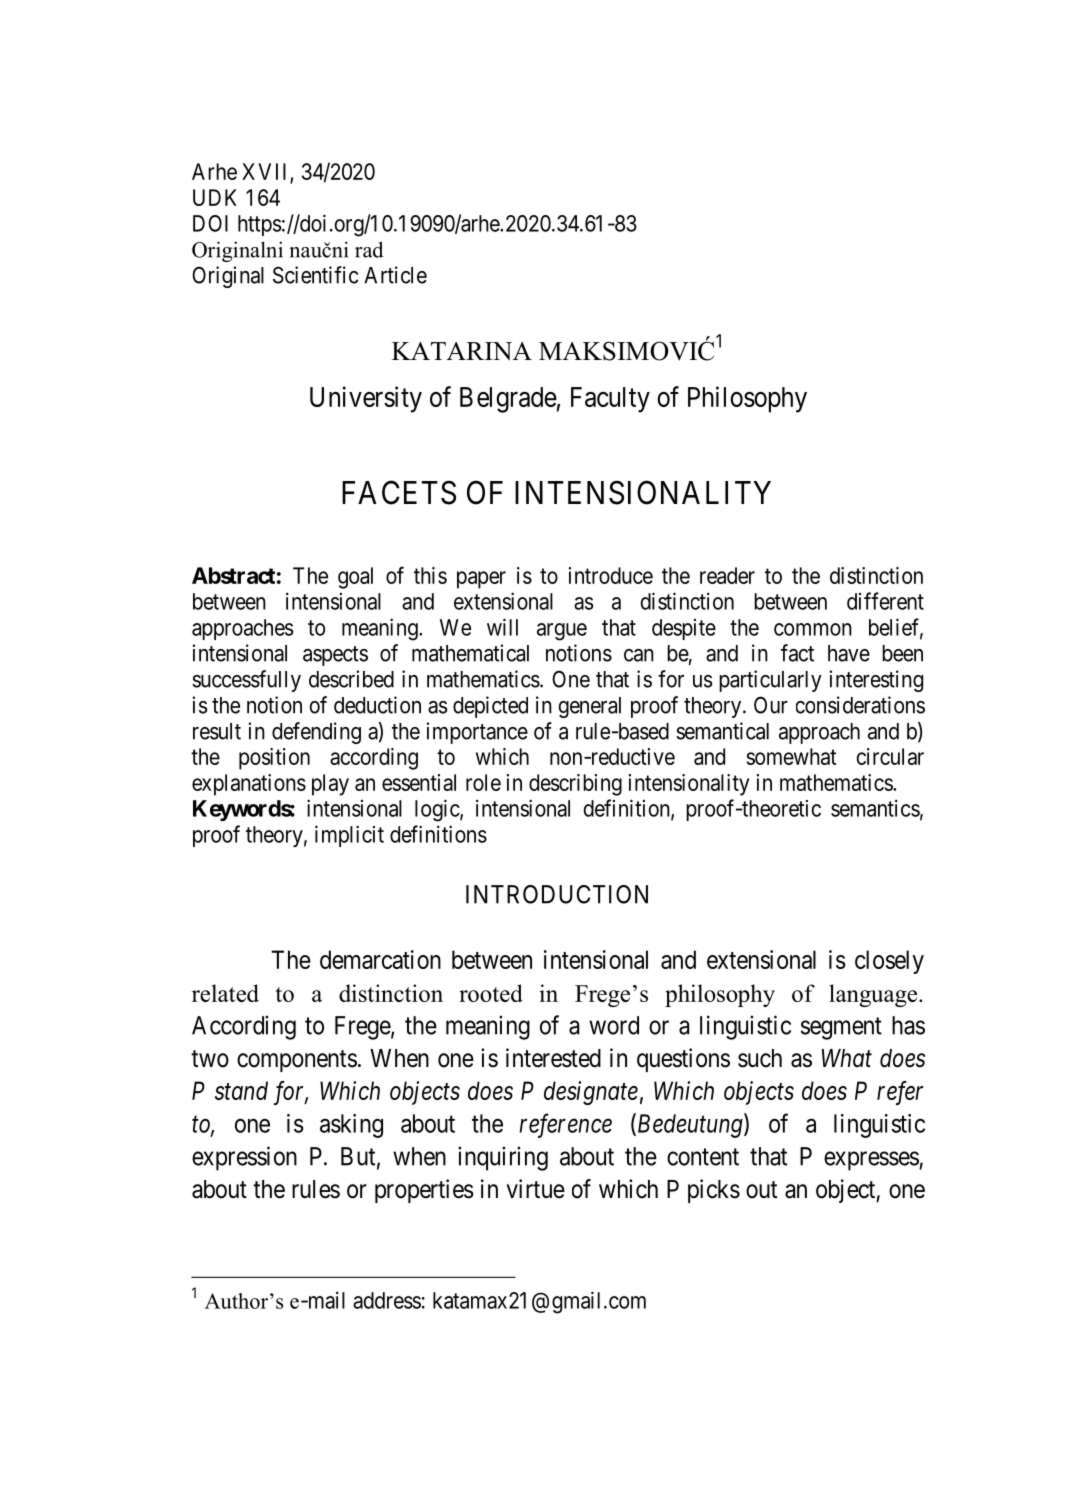 The height and width of the image is (1499, 1084). What do you see at coordinates (380, 959) in the image?
I see `demarcation` at bounding box center [380, 959].
